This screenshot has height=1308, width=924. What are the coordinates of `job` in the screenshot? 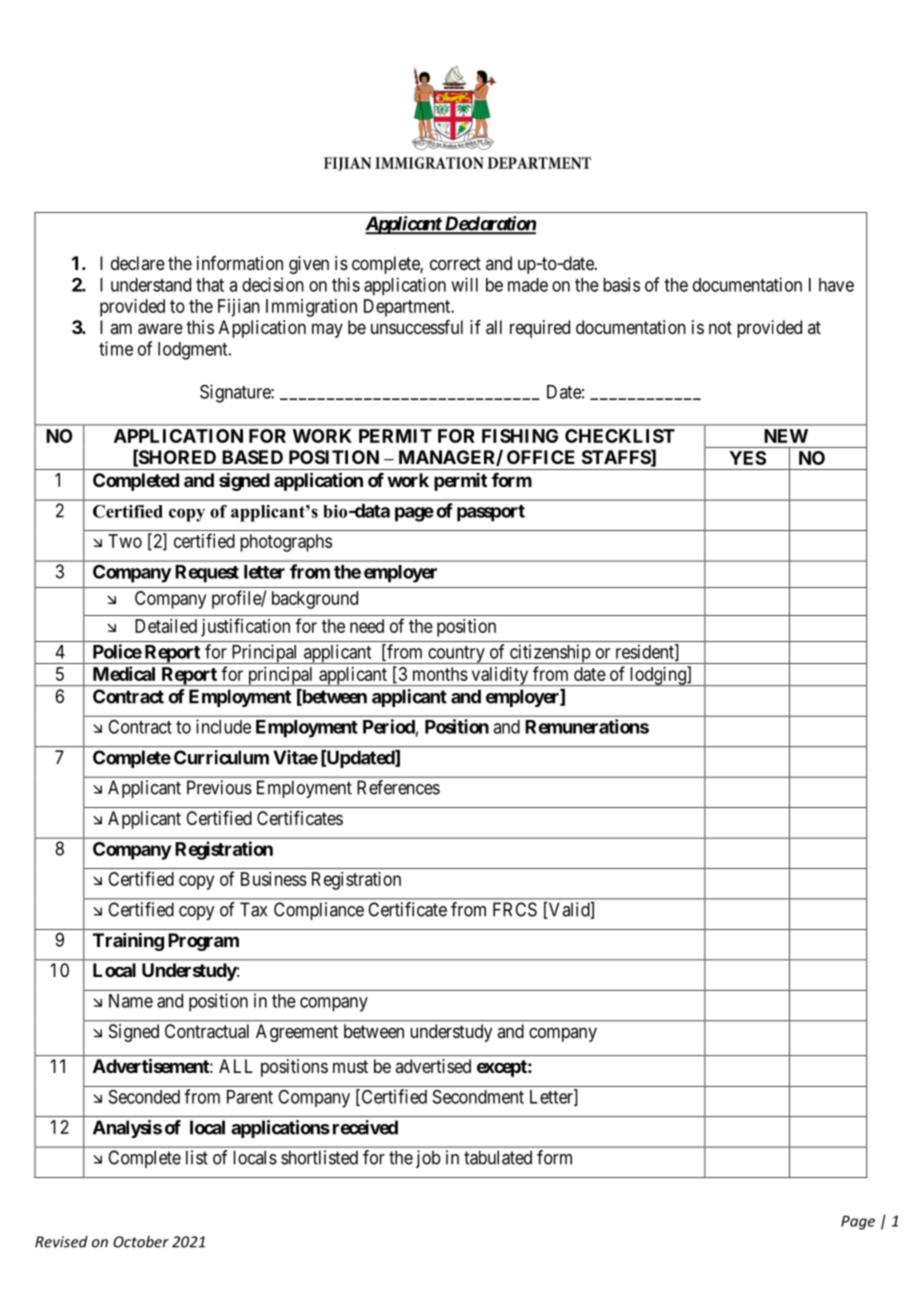 It's located at (428, 1159).
